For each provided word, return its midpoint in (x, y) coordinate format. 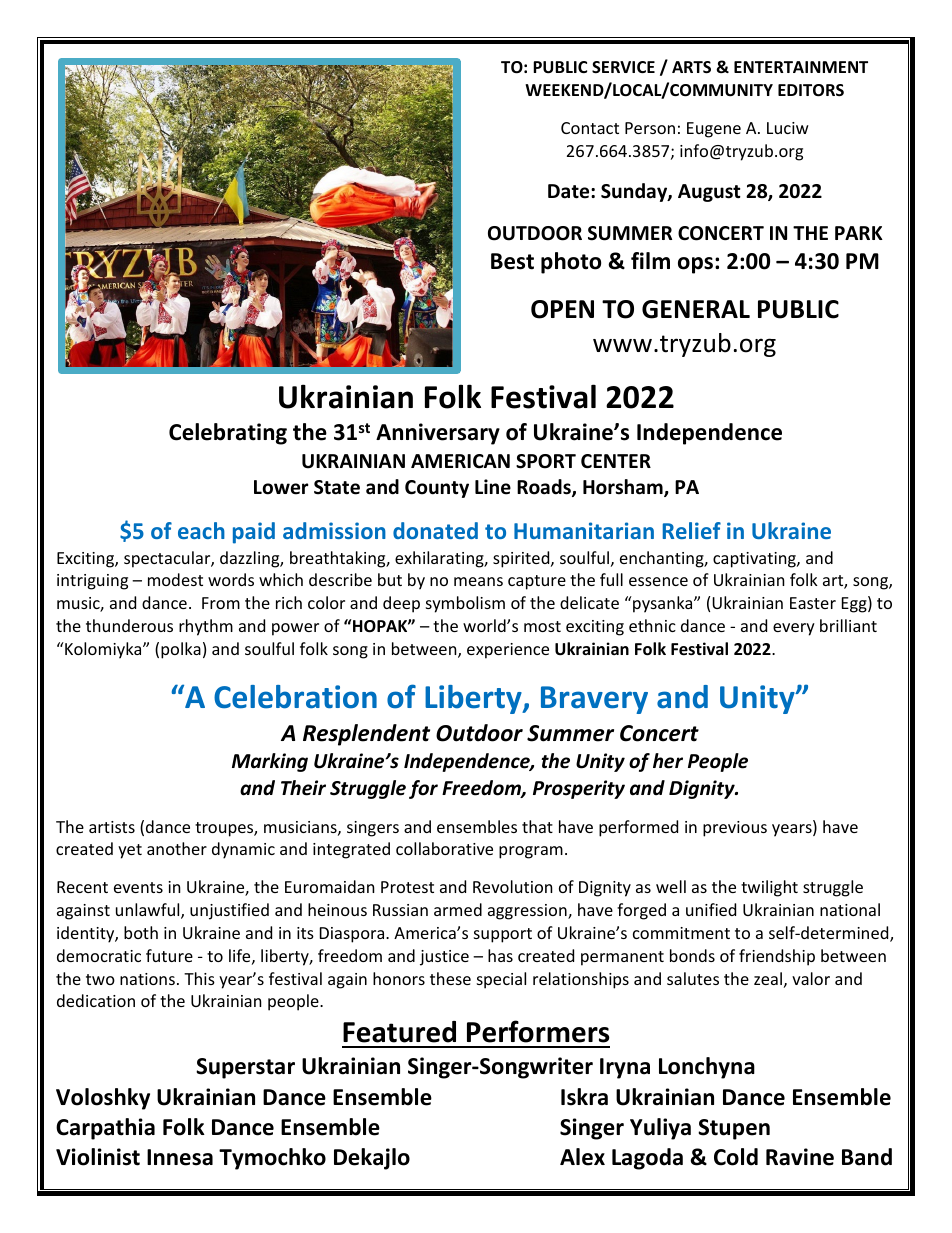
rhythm (206, 627)
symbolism (465, 604)
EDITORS (811, 90)
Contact (590, 128)
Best (512, 261)
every (794, 629)
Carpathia (105, 1129)
